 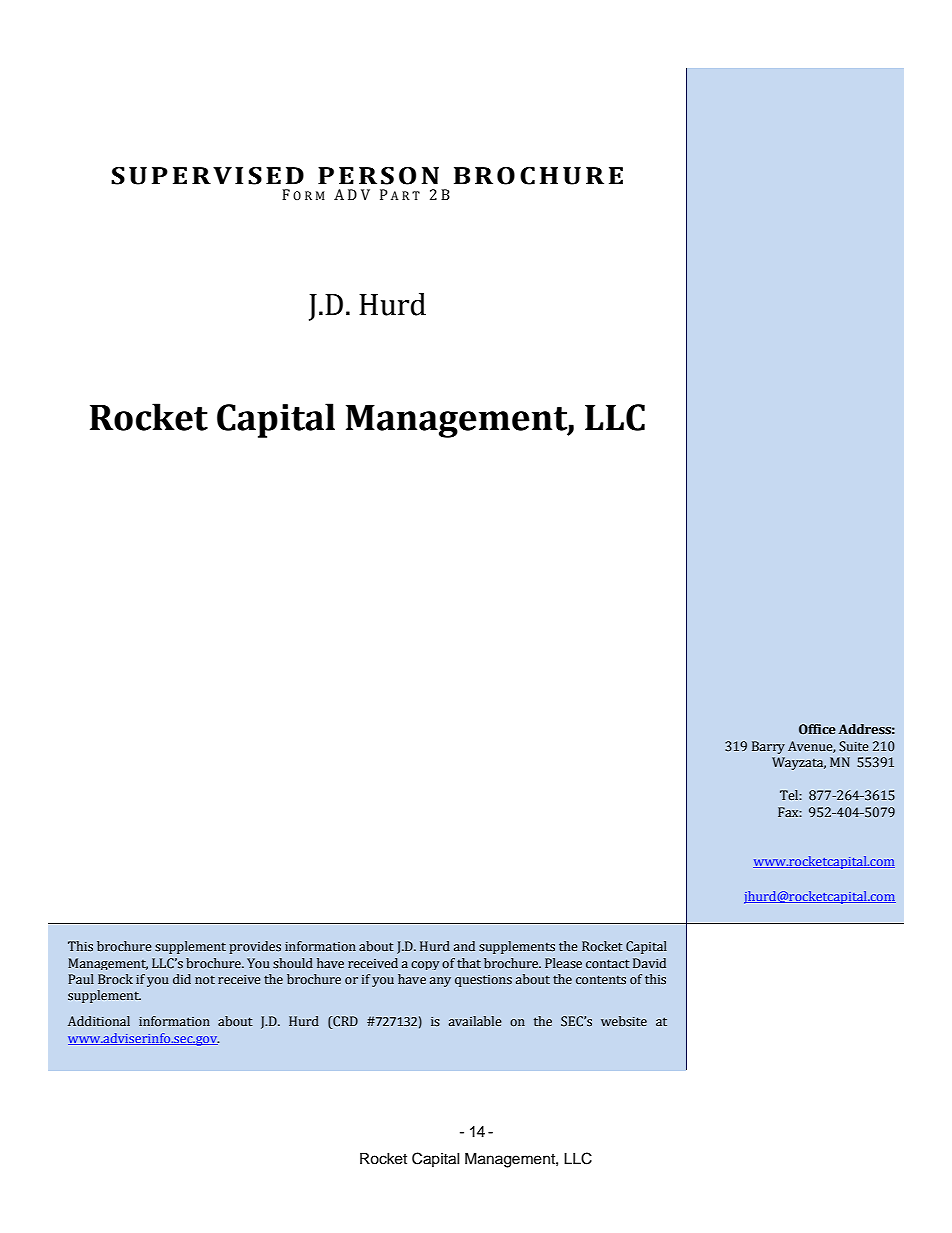 I want to click on available, so click(x=475, y=1021).
